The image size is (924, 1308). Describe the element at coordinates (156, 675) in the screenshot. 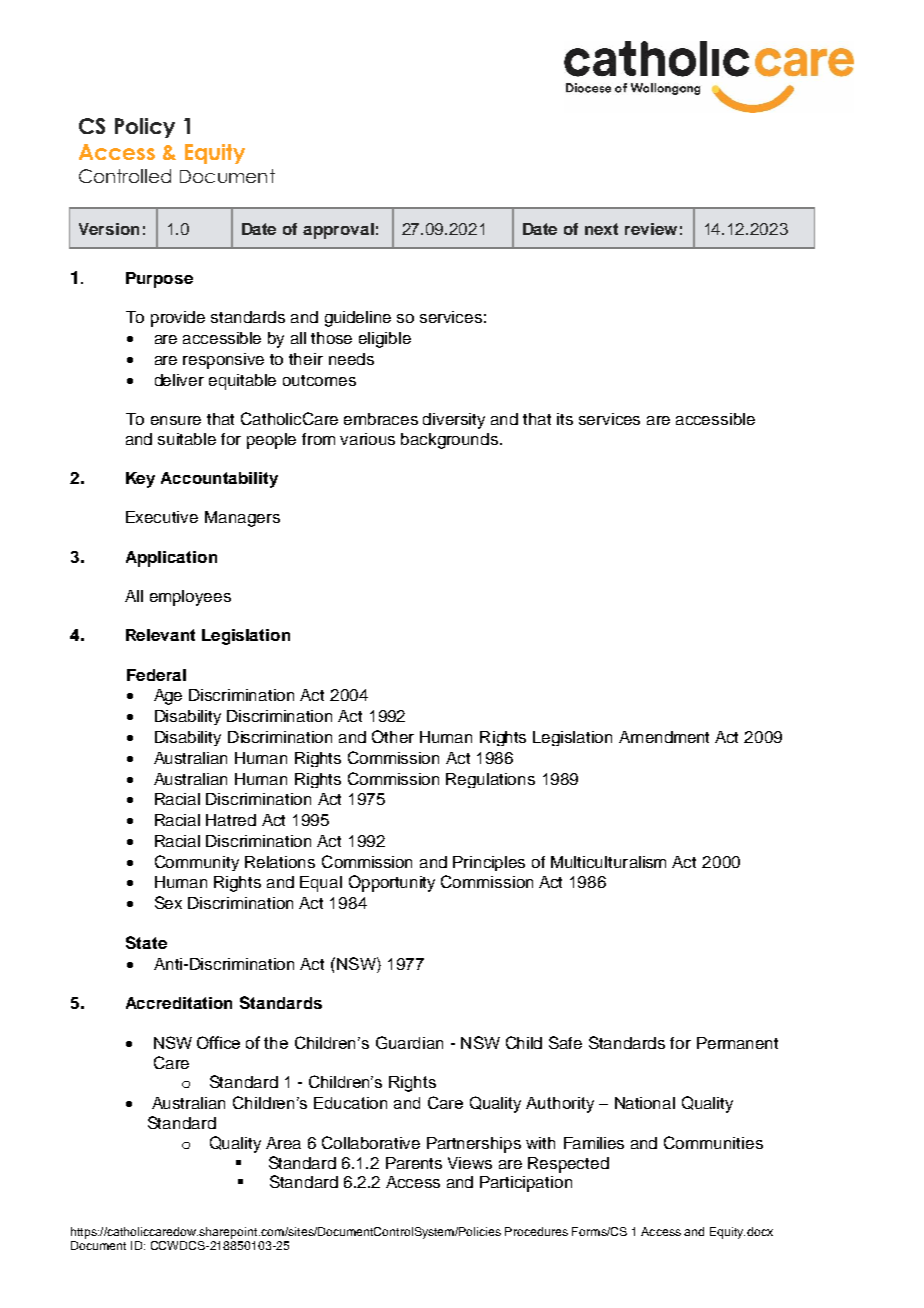

I see `Federal` at that location.
